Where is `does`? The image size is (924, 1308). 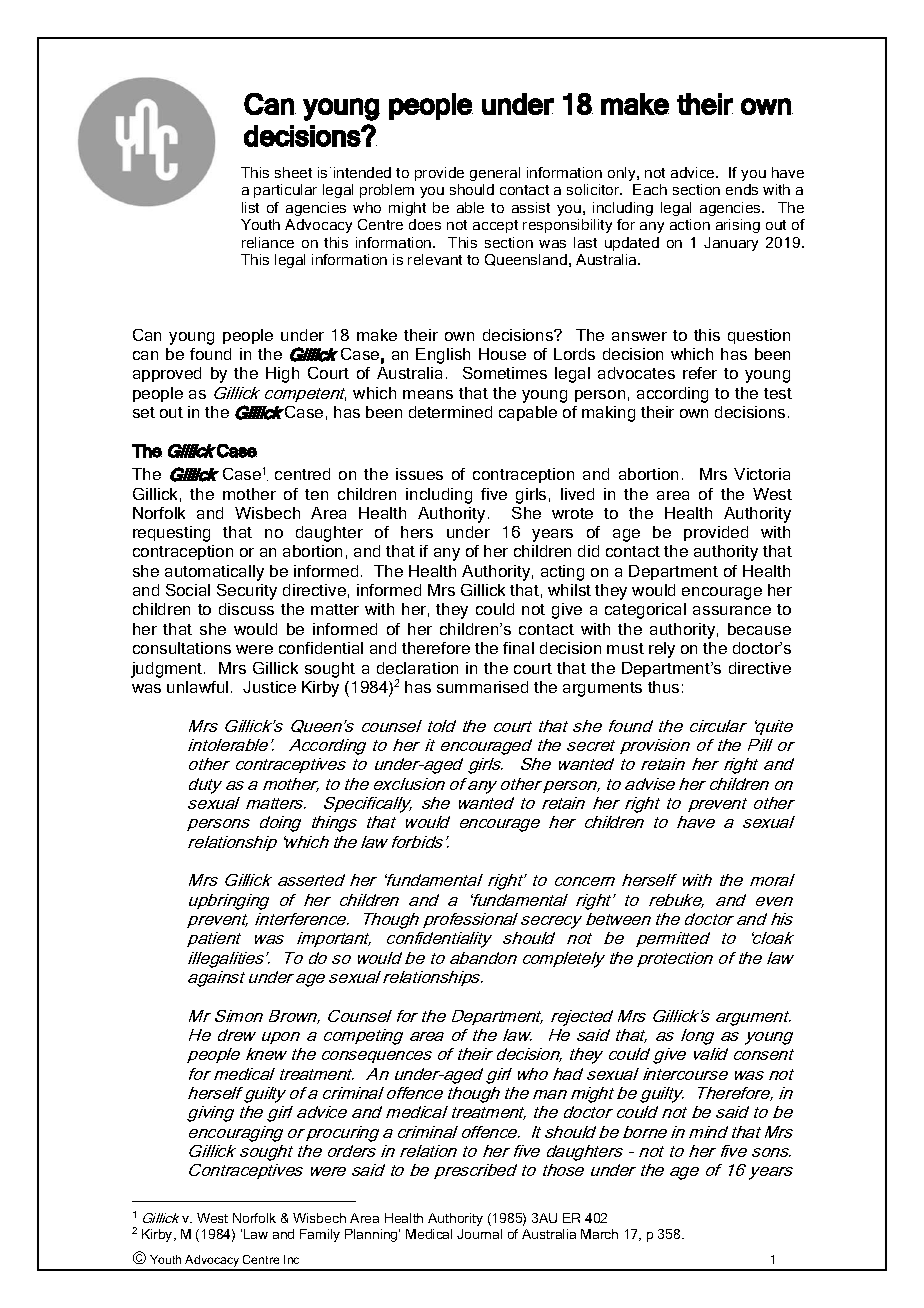 does is located at coordinates (425, 224).
